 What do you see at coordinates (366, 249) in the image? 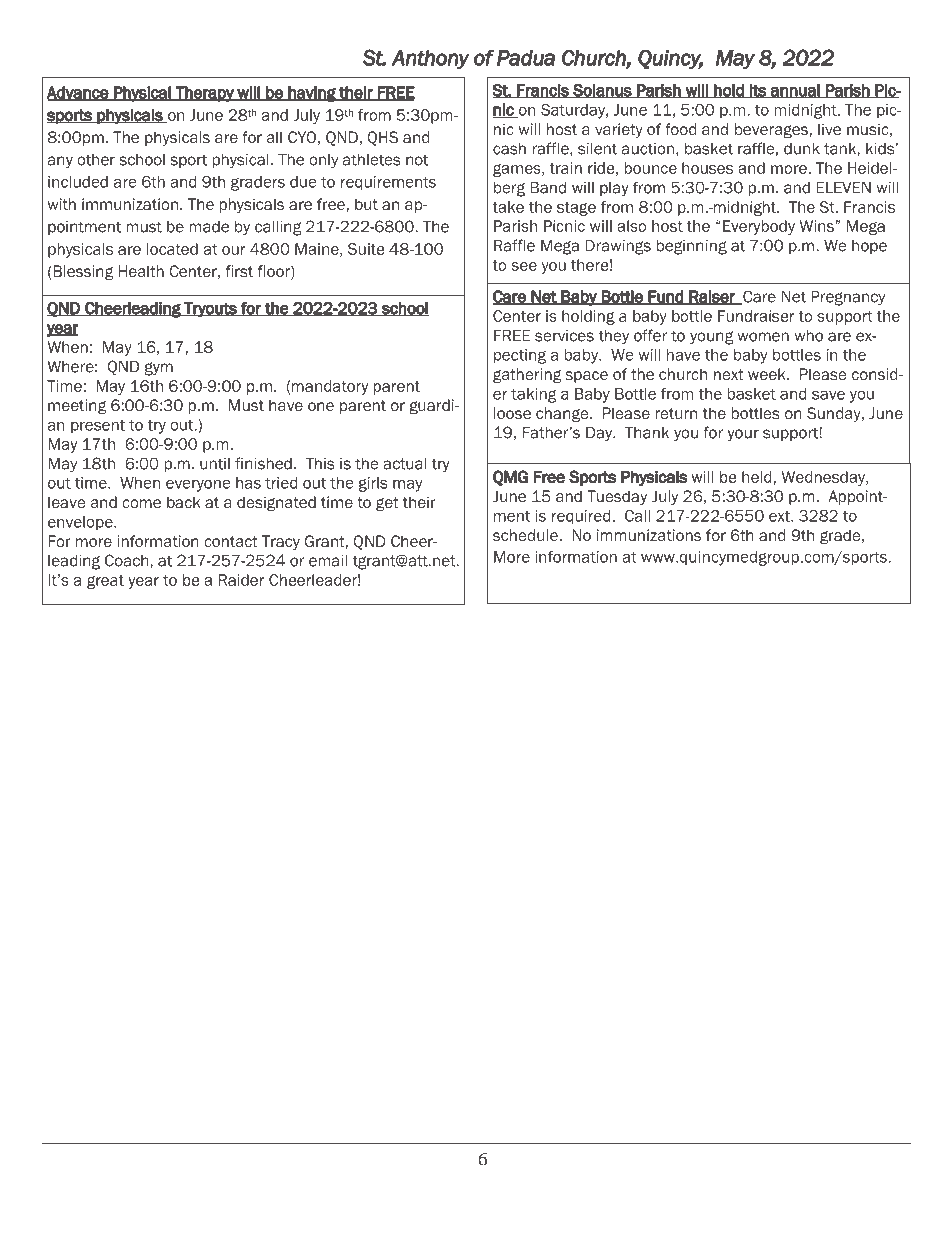
I see `Suite` at bounding box center [366, 249].
